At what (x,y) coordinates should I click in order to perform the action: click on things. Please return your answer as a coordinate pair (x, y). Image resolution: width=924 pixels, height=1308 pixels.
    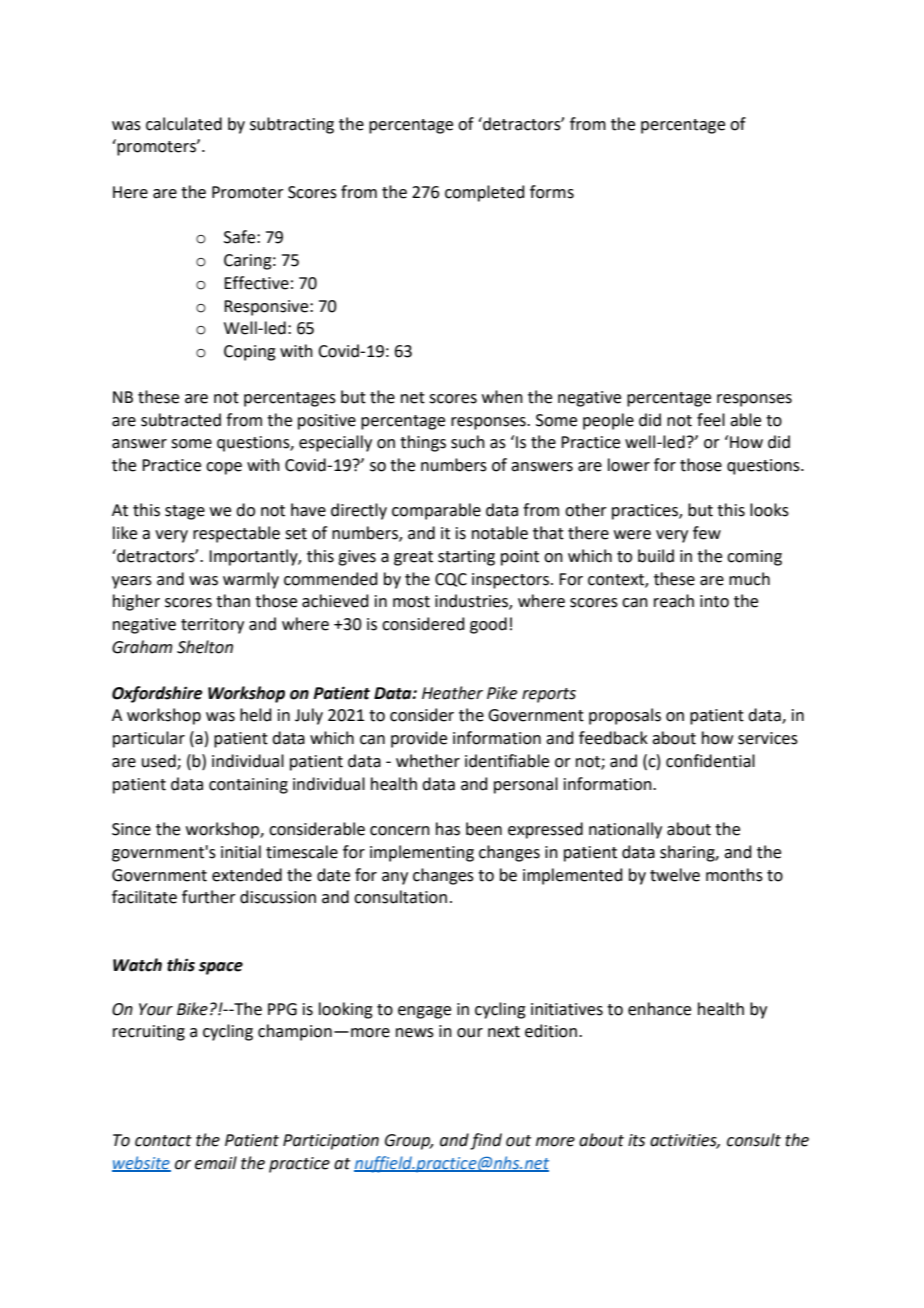
    Looking at the image, I should click on (423, 443).
